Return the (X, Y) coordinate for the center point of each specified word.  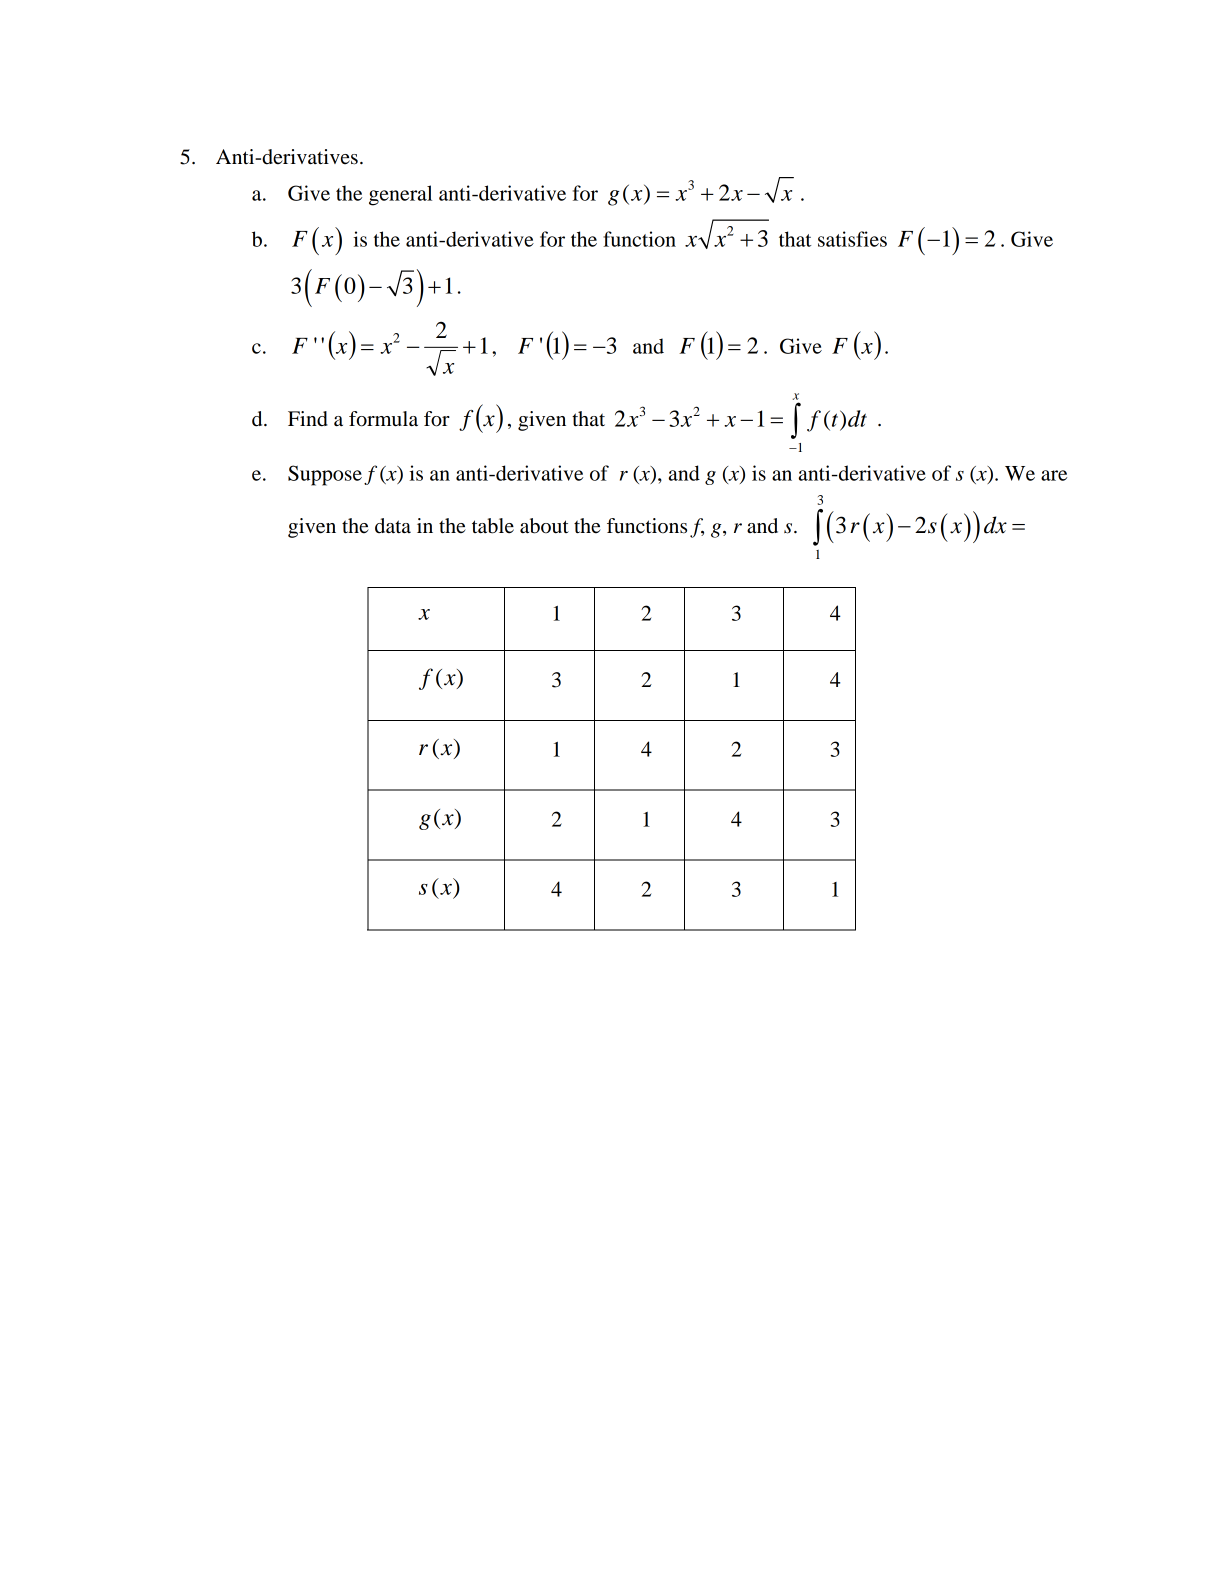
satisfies (852, 239)
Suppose (325, 475)
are (1054, 475)
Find (308, 419)
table (493, 526)
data (393, 526)
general (400, 195)
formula (383, 419)
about (544, 526)
